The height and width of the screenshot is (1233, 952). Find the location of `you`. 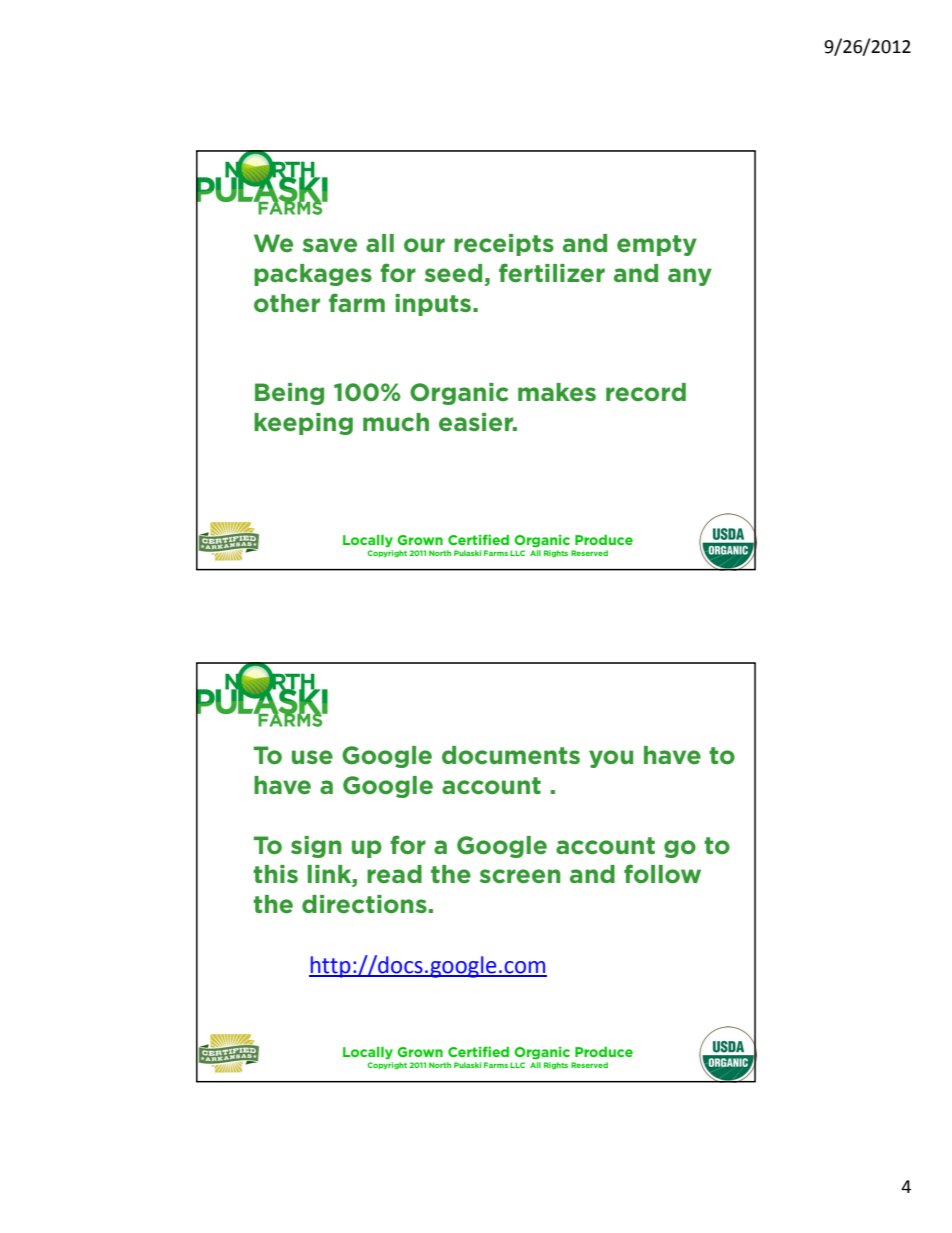

you is located at coordinates (611, 759).
